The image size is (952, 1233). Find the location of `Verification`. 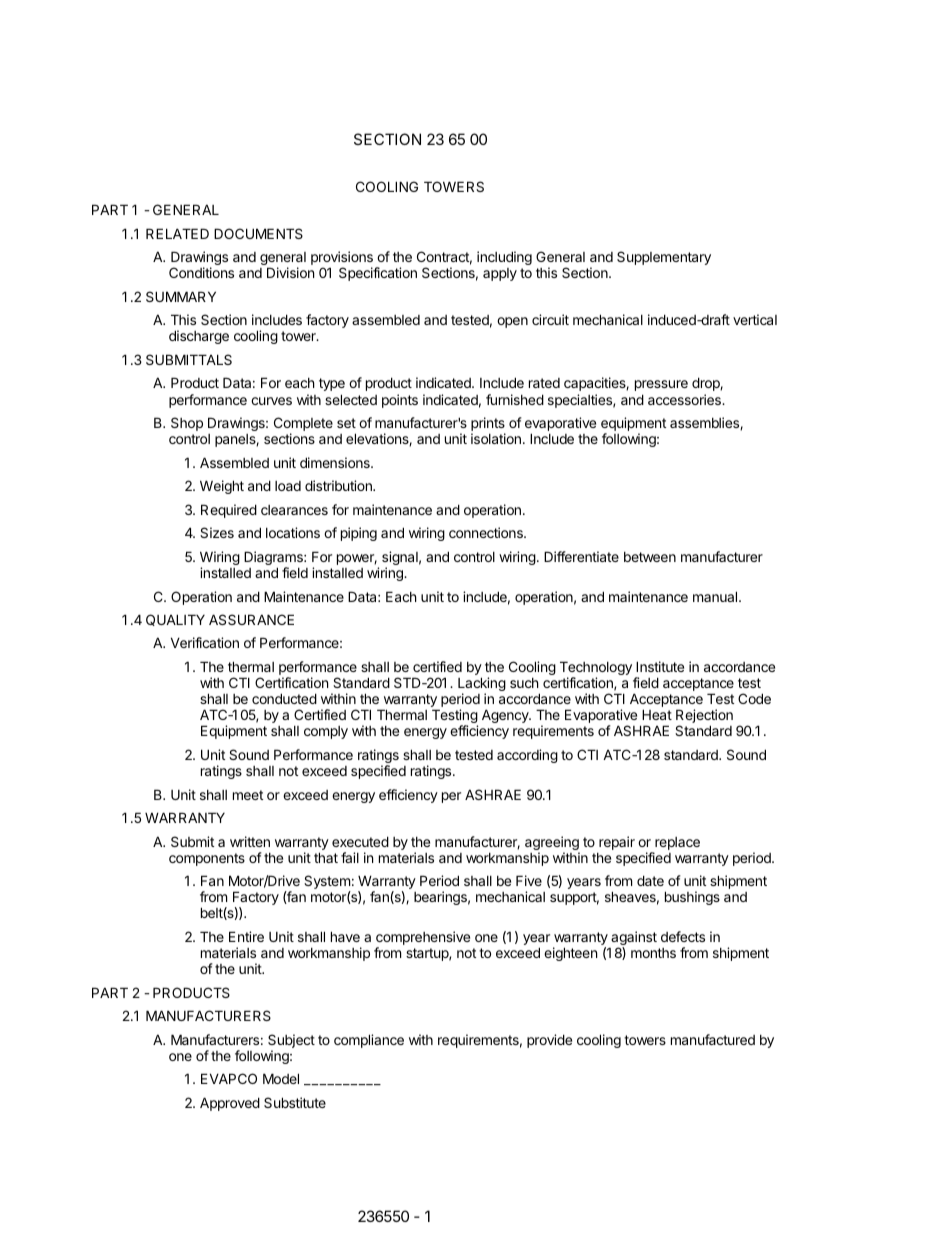

Verification is located at coordinates (205, 642).
